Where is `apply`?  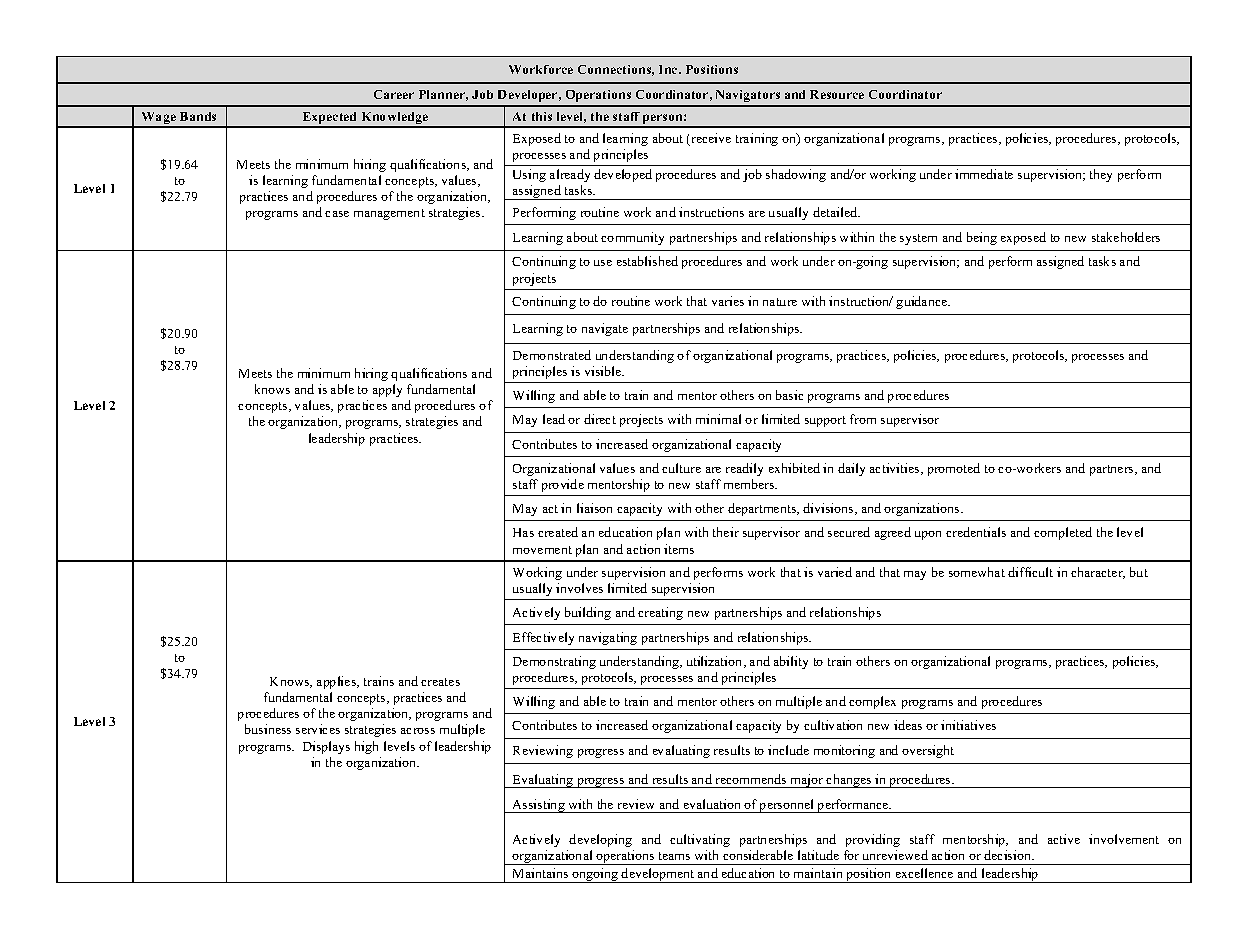
apply is located at coordinates (387, 390).
